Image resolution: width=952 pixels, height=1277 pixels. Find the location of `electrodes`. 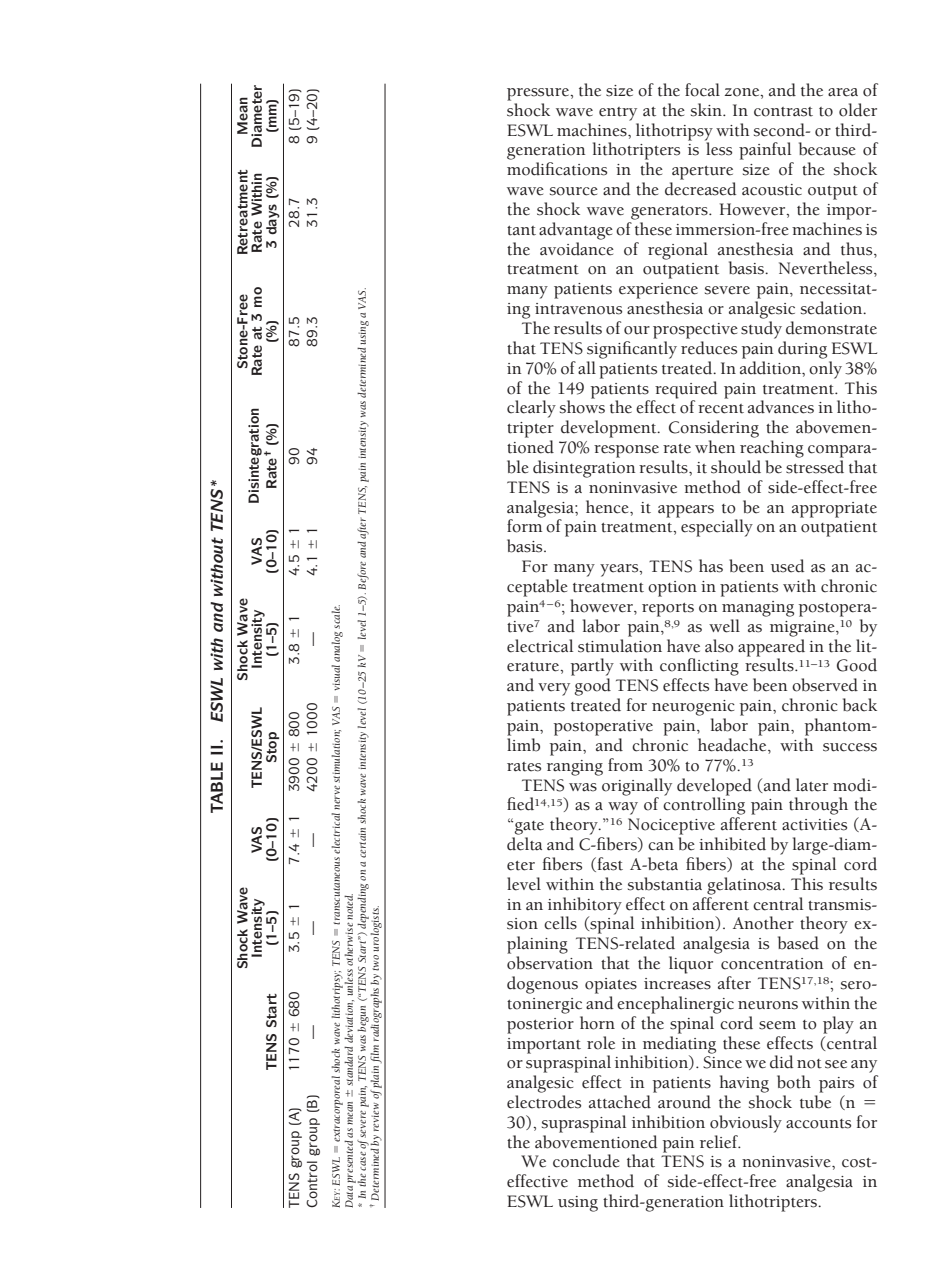

electrodes is located at coordinates (544, 1102).
